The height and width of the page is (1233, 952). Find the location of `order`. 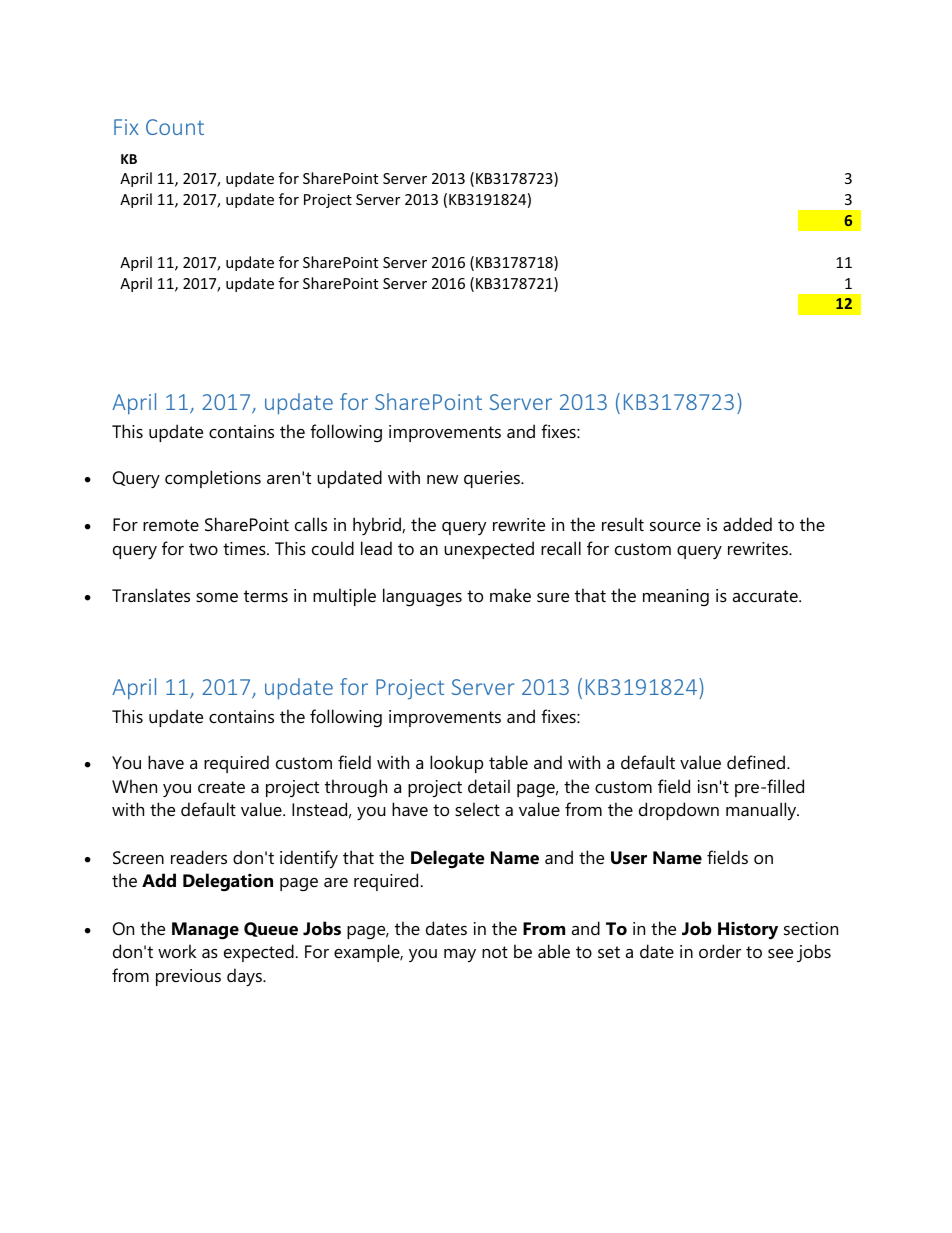

order is located at coordinates (720, 951).
